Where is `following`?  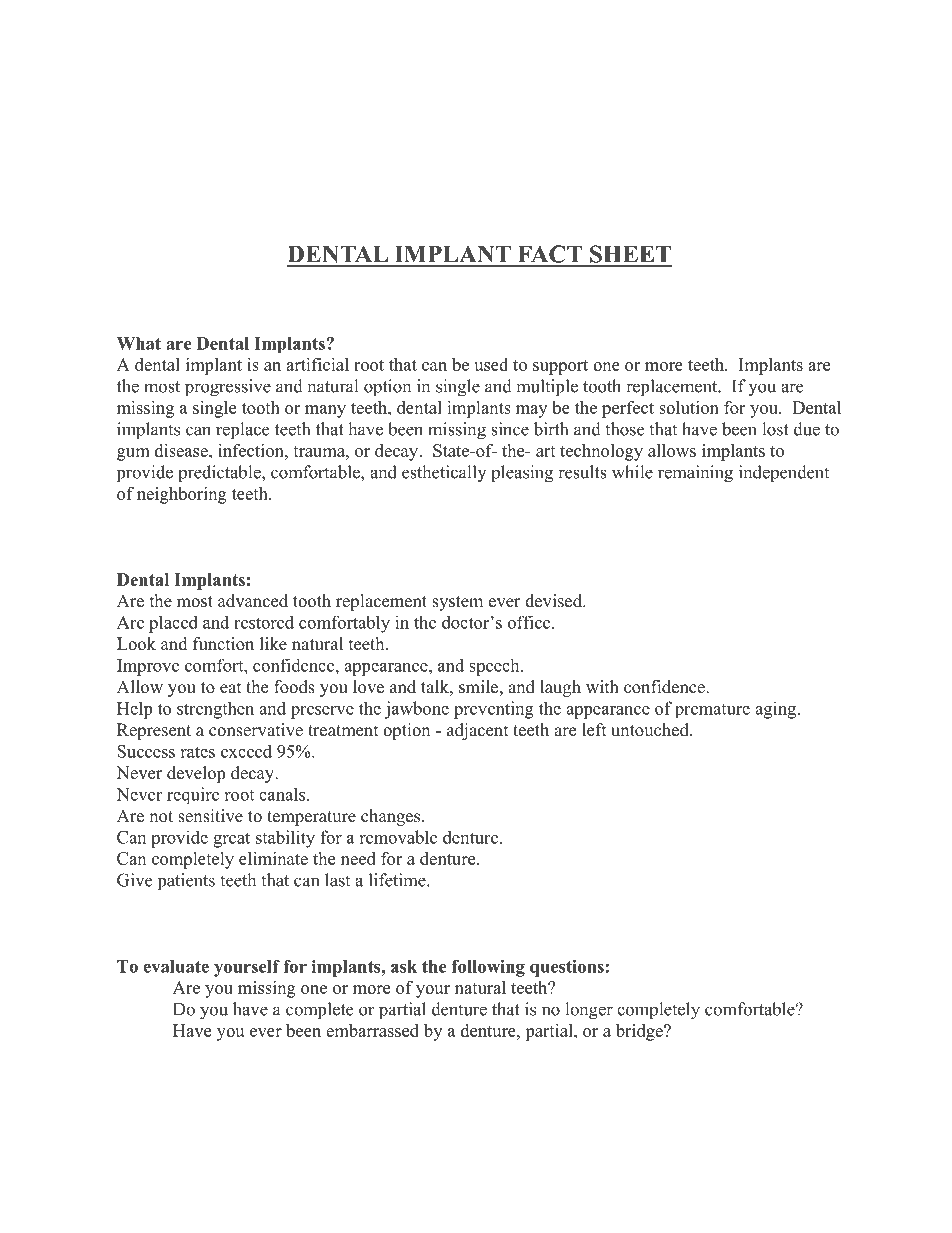
following is located at coordinates (488, 968).
